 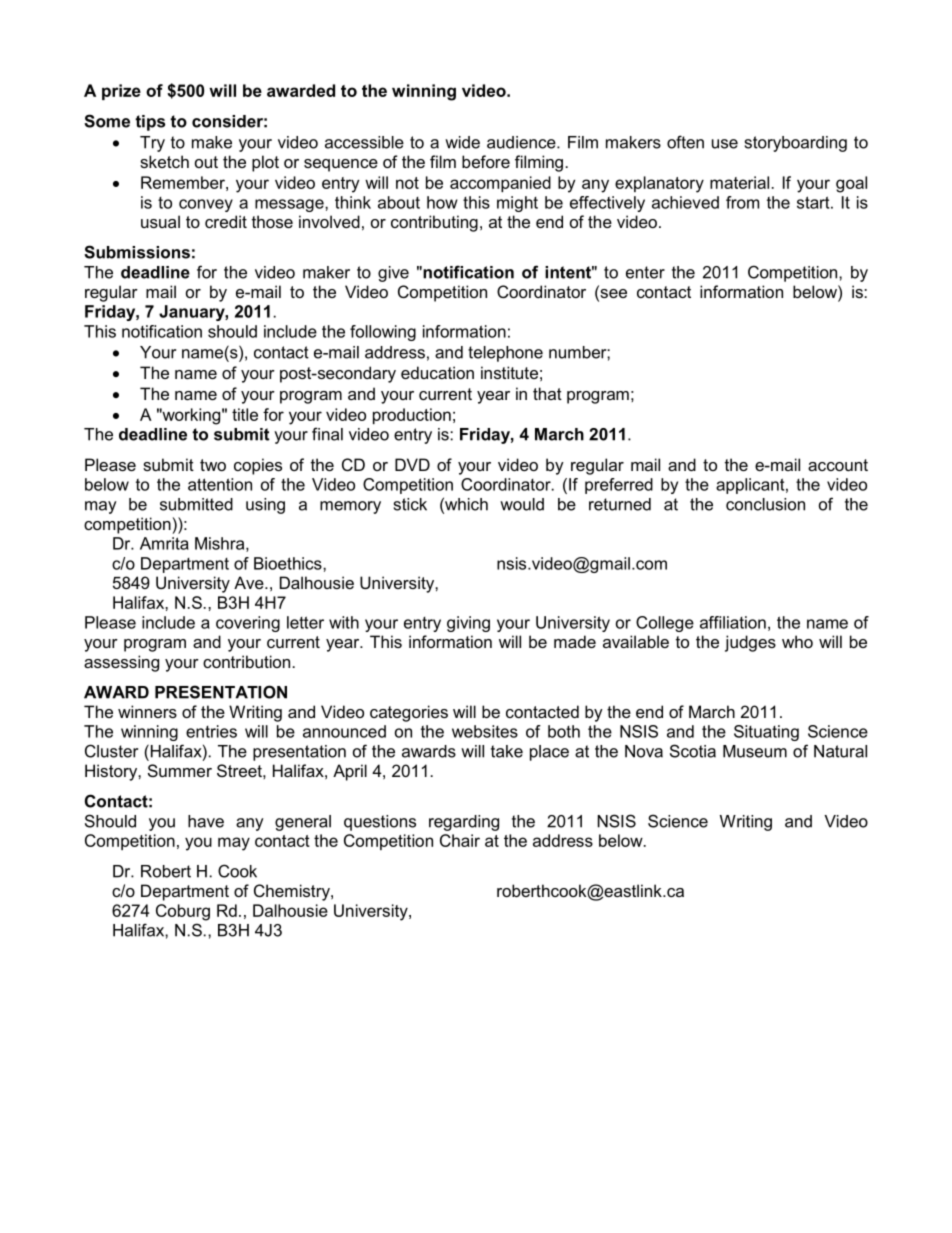 I want to click on Amrita, so click(x=164, y=543).
